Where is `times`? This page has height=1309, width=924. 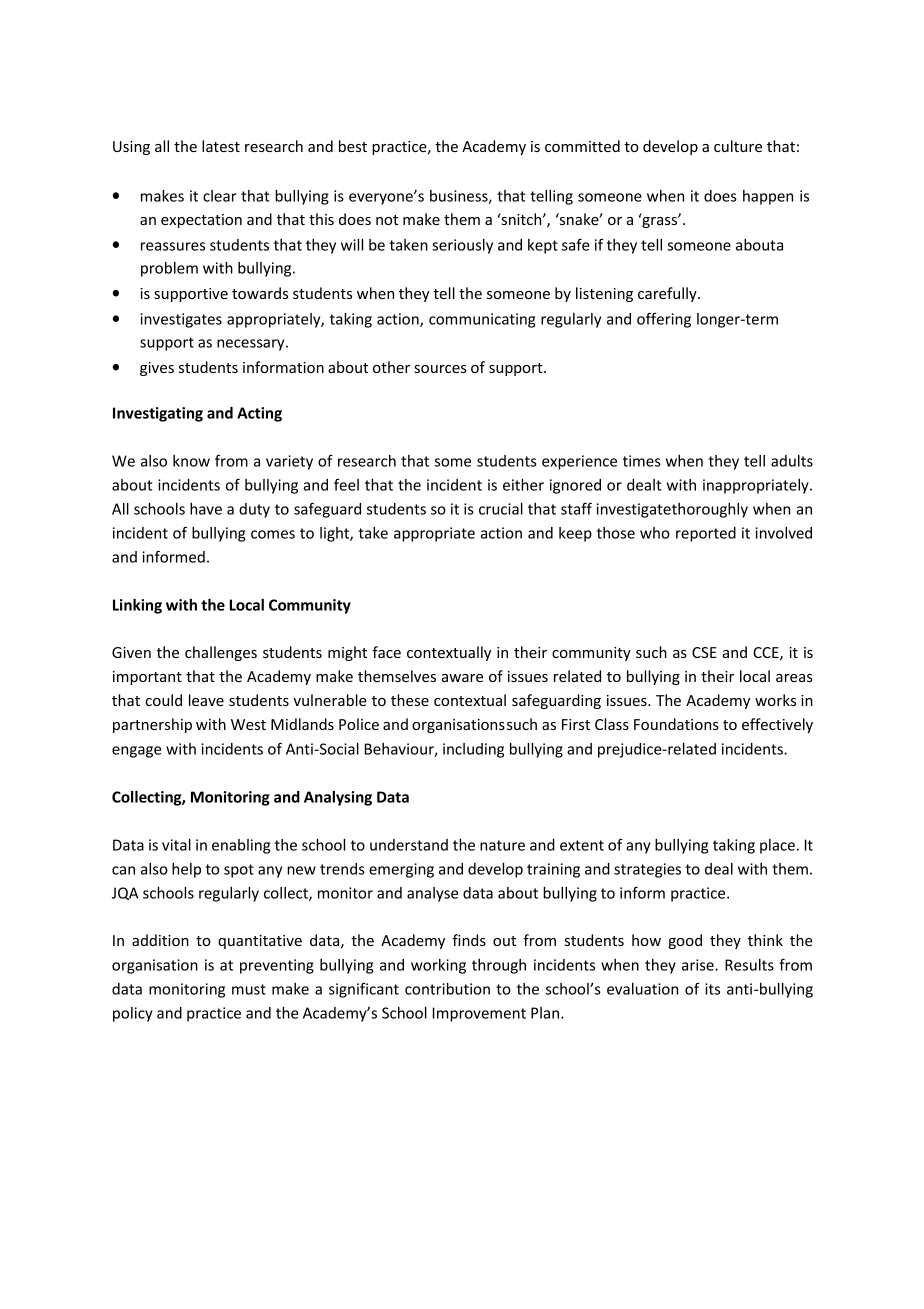 times is located at coordinates (642, 461).
